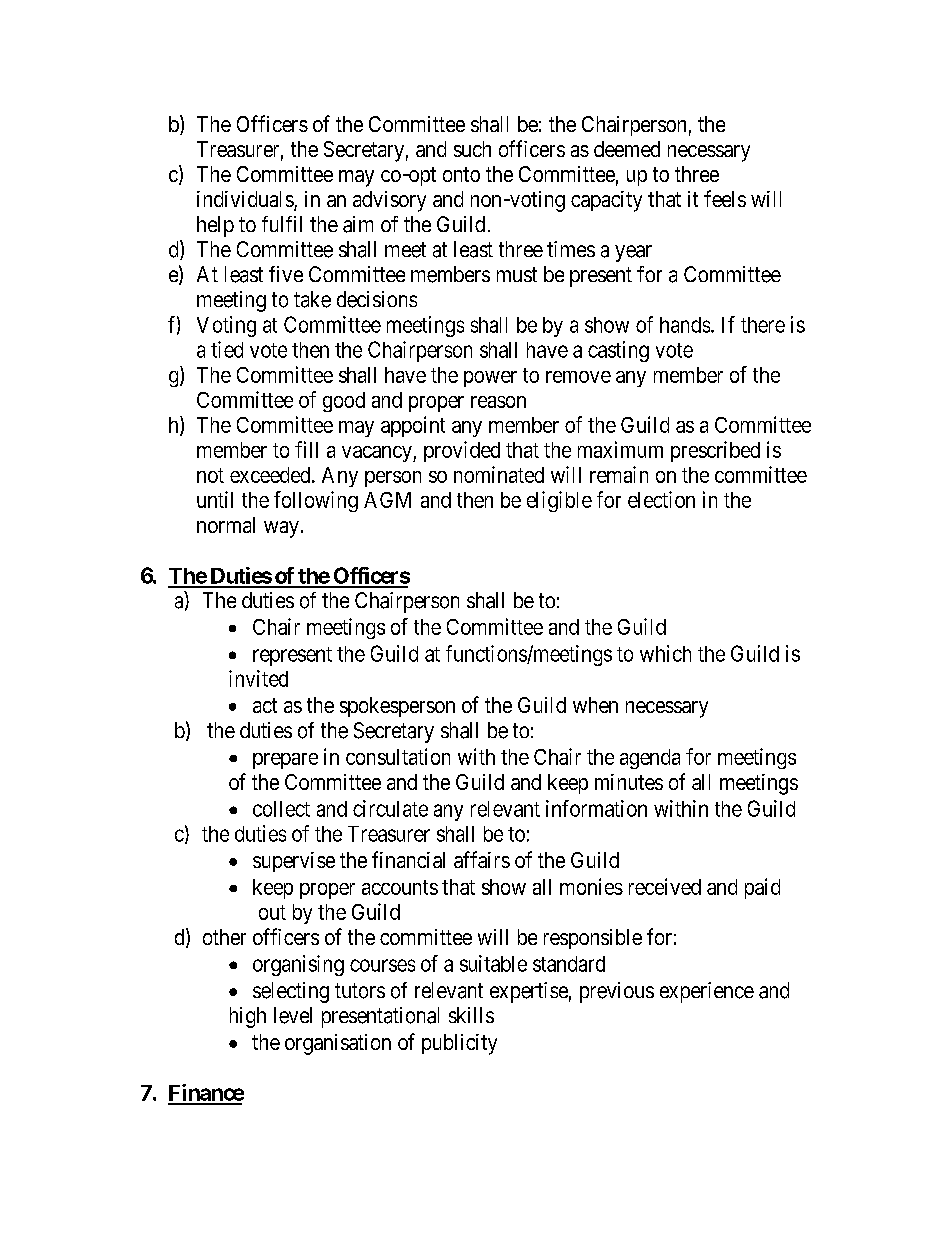 This page has width=952, height=1233. Describe the element at coordinates (293, 1015) in the page. I see `level` at that location.
